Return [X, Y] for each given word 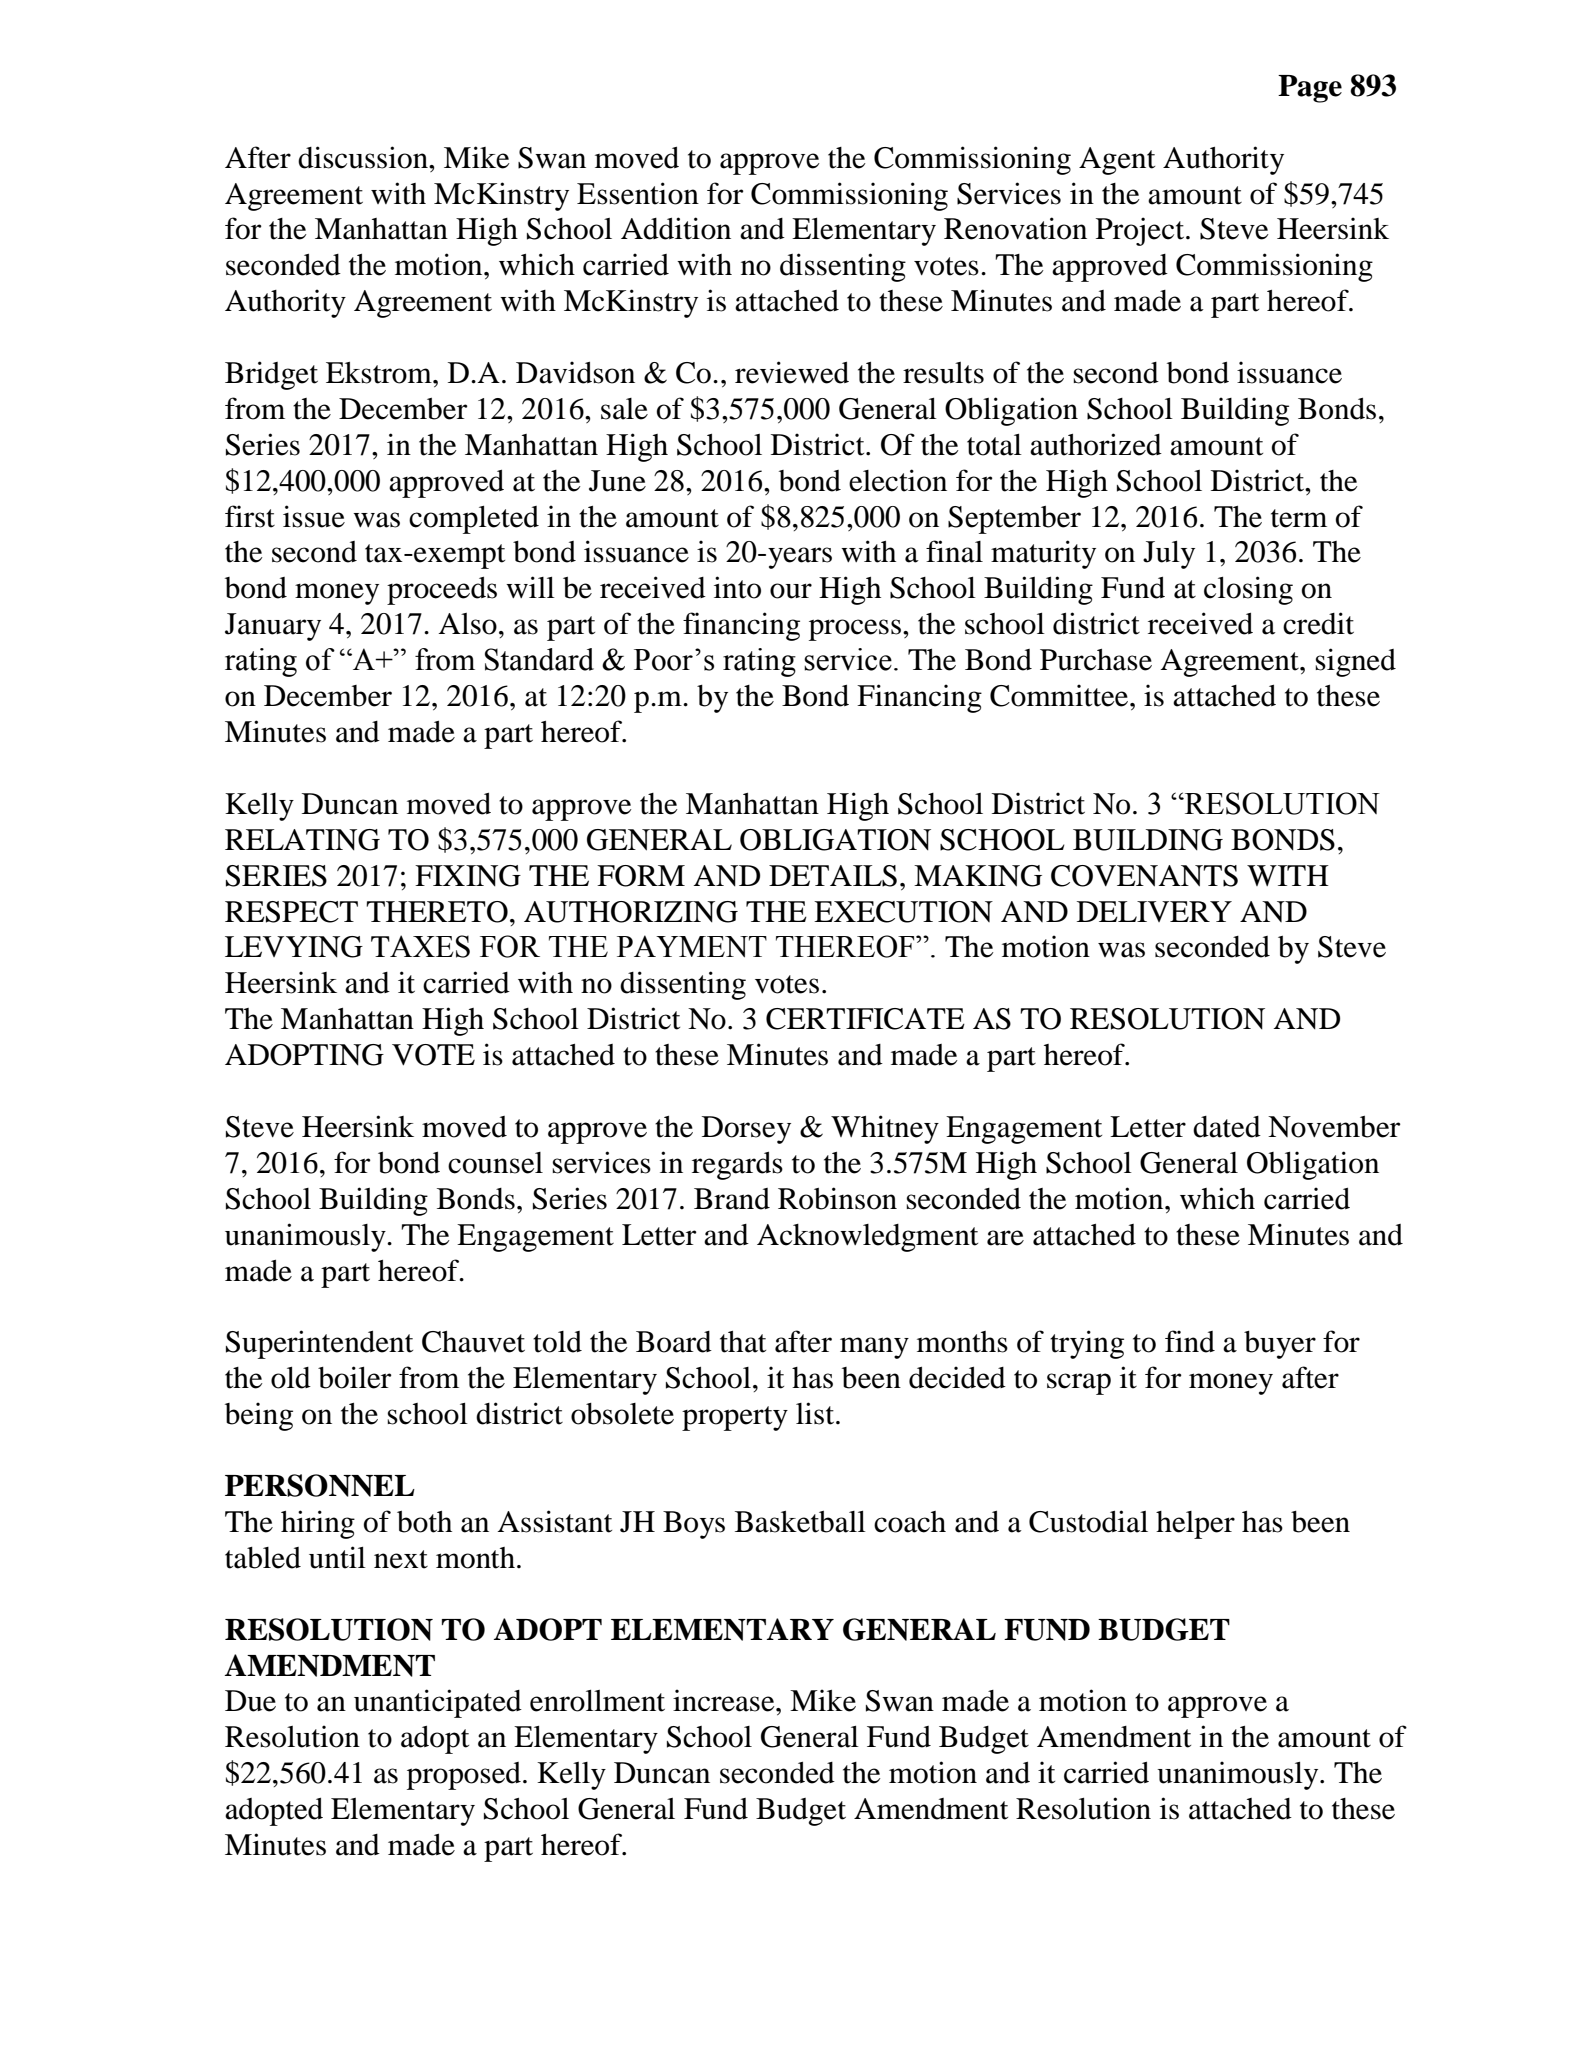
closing [1248, 590]
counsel [495, 1163]
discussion [364, 157]
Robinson [837, 1198]
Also [467, 624]
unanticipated [438, 1703]
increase [725, 1700]
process [855, 630]
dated [1227, 1127]
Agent [1117, 161]
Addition [676, 228]
